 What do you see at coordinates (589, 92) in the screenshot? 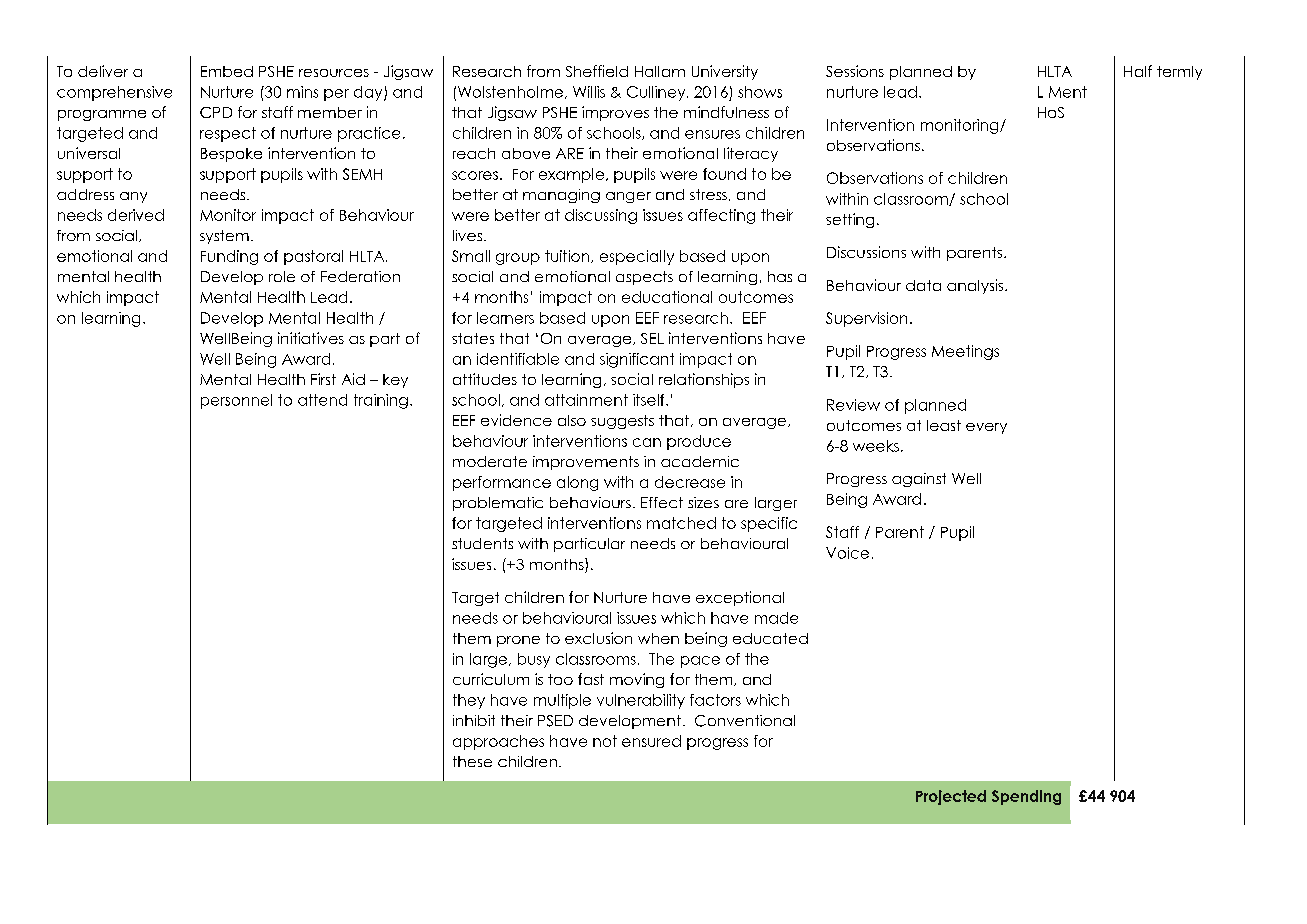
I see `Willis` at bounding box center [589, 92].
